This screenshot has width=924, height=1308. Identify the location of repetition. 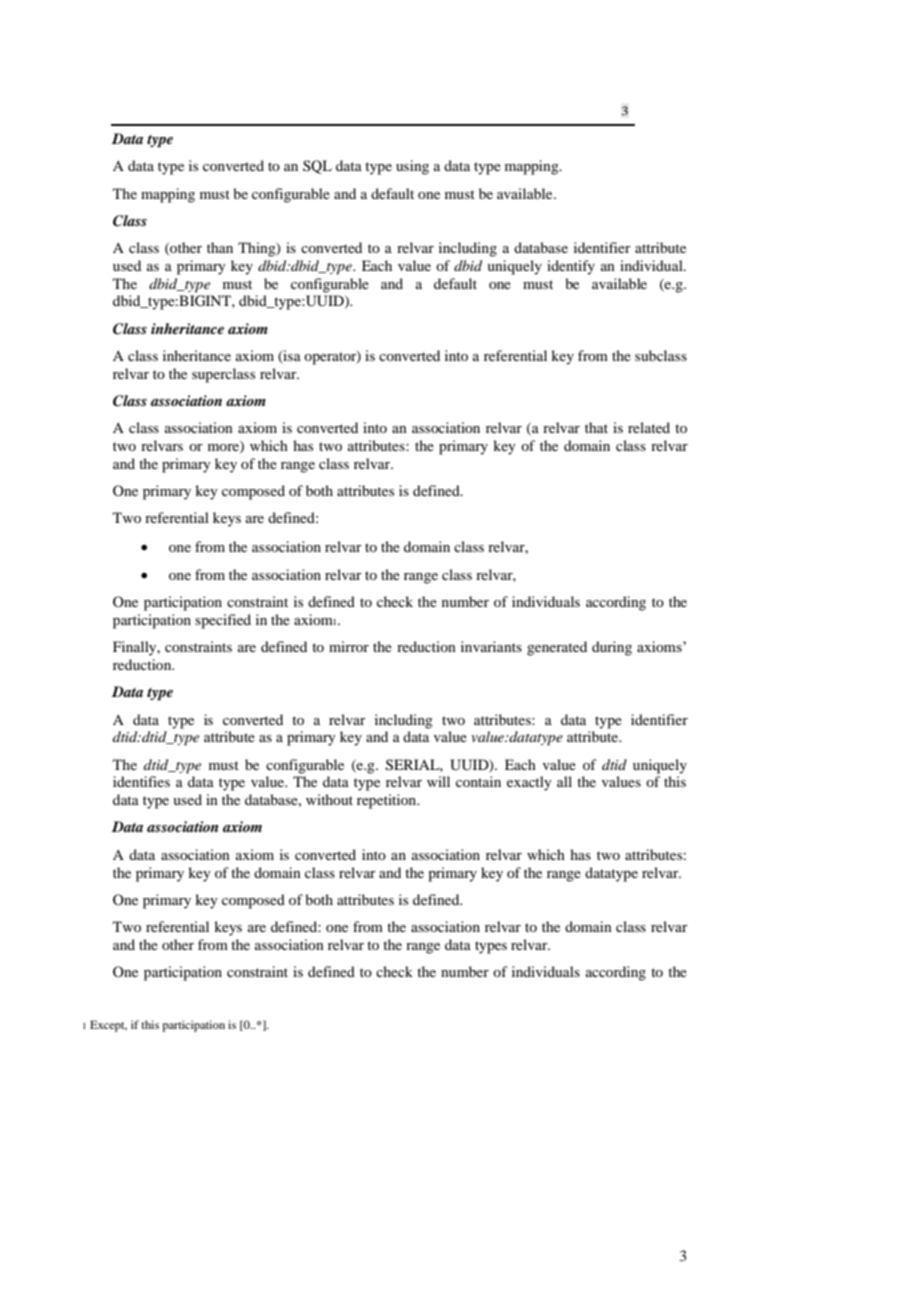
(388, 801).
